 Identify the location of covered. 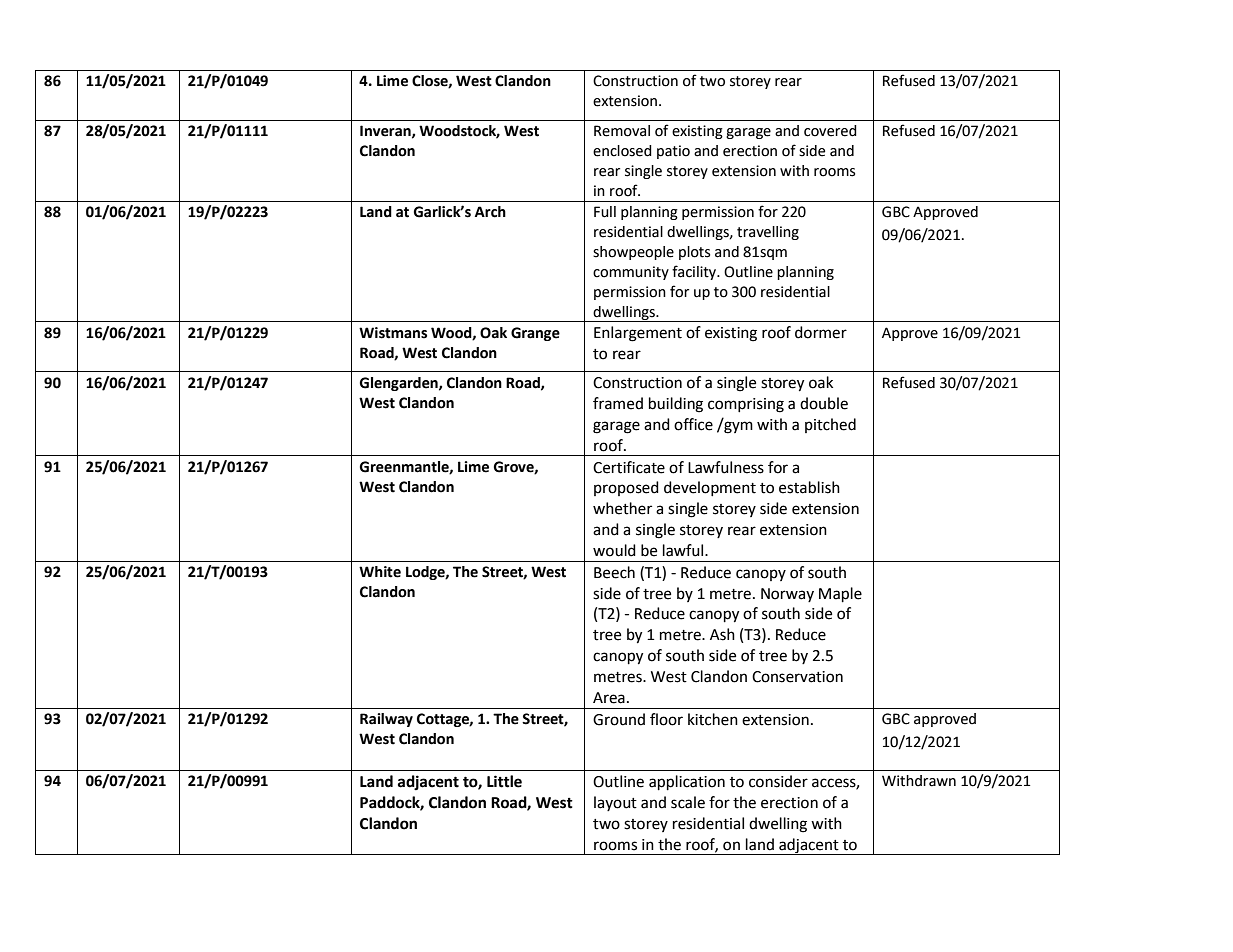
(830, 131).
